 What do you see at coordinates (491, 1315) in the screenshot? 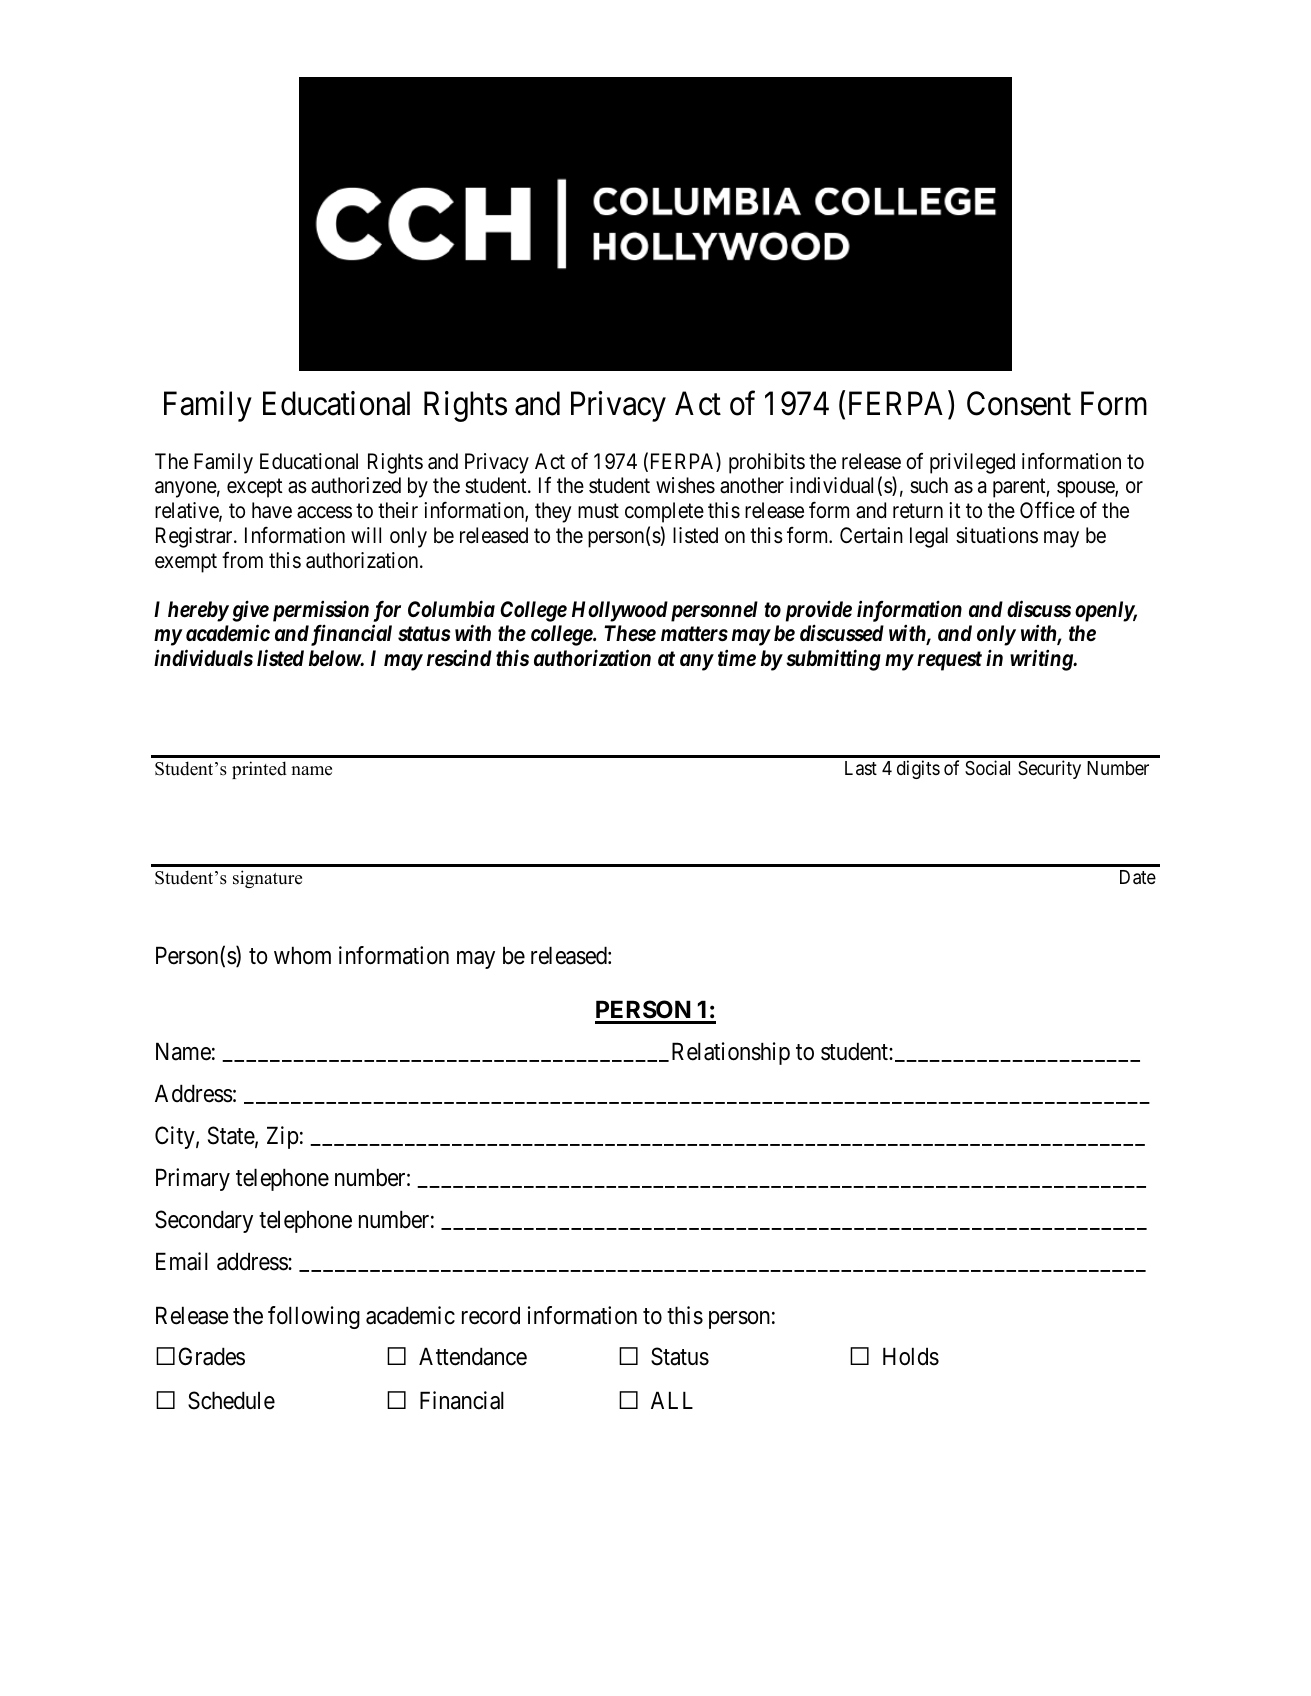
I see `record` at bounding box center [491, 1315].
